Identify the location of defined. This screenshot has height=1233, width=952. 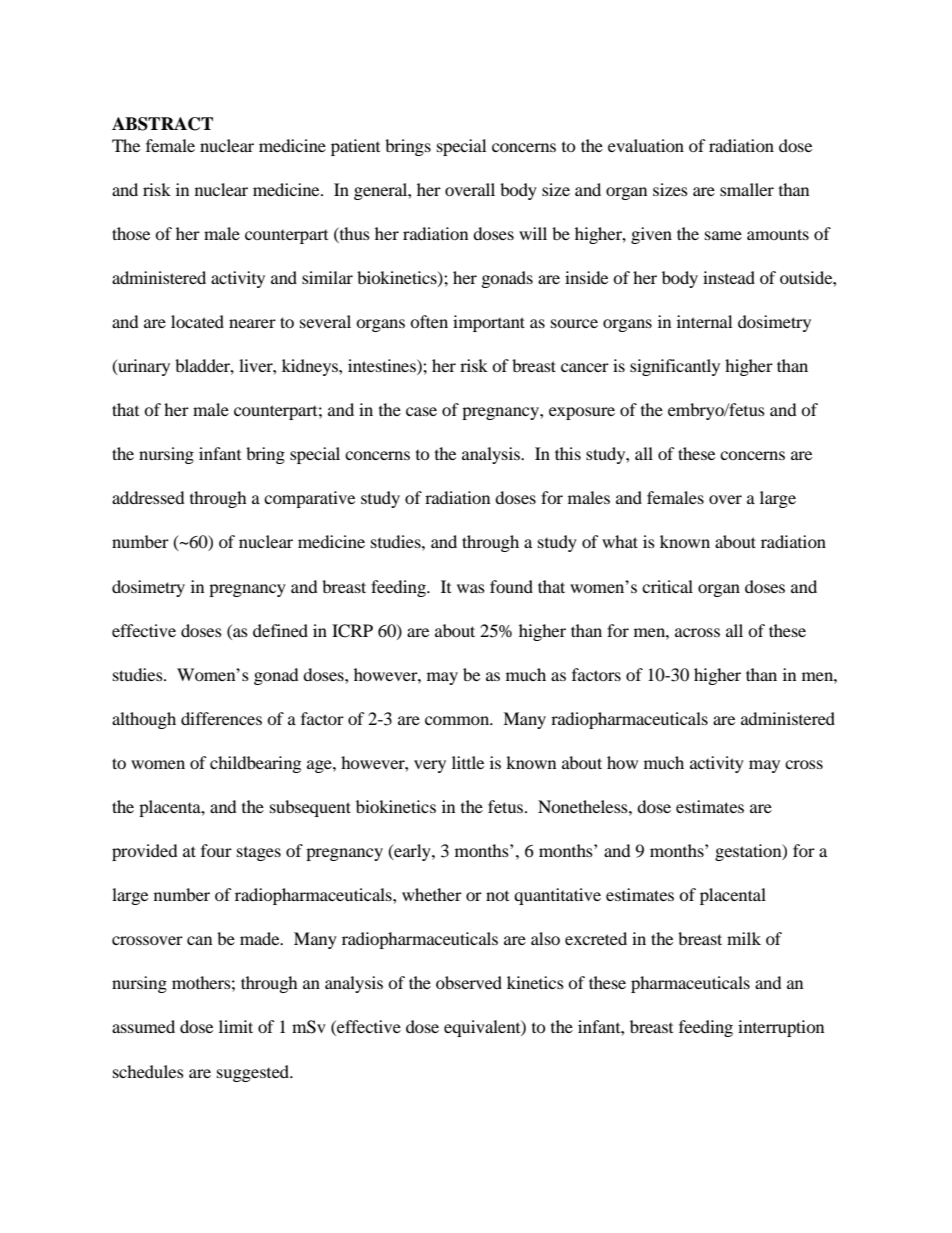
(280, 630).
